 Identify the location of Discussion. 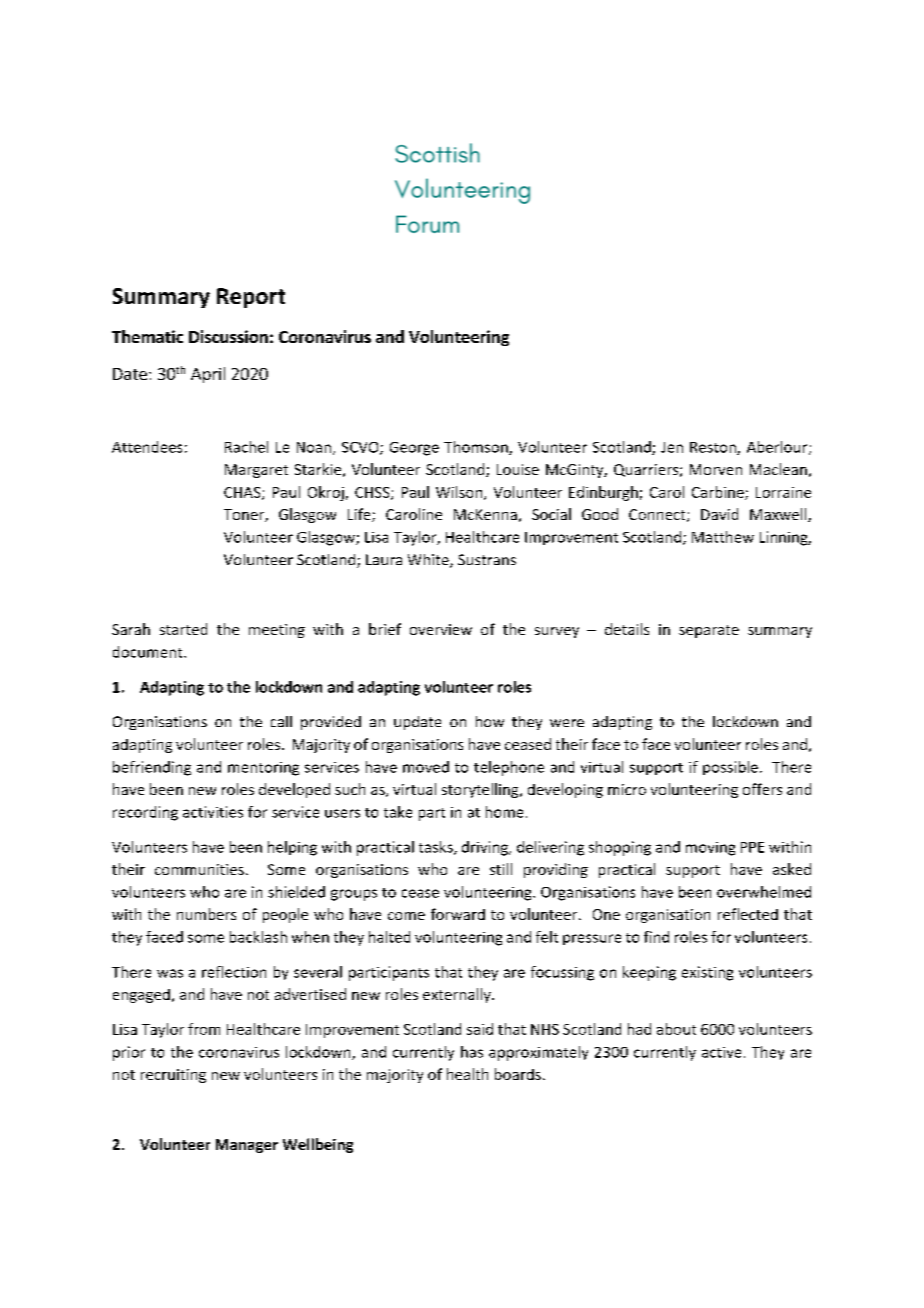
(228, 336).
